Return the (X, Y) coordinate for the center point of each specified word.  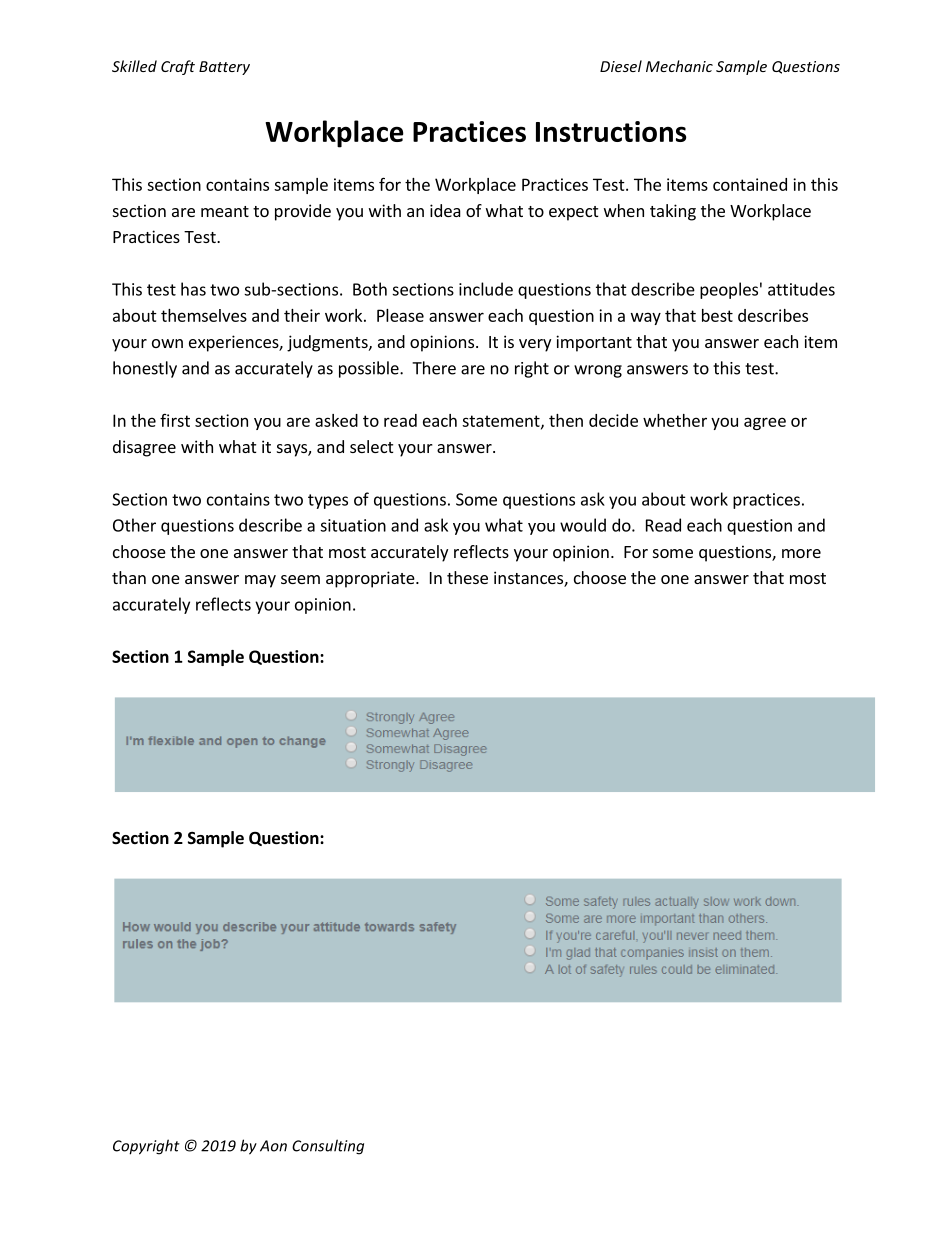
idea (445, 210)
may (260, 581)
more (801, 553)
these (467, 577)
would (583, 525)
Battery (224, 68)
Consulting (328, 1147)
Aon (273, 1146)
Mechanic (679, 66)
